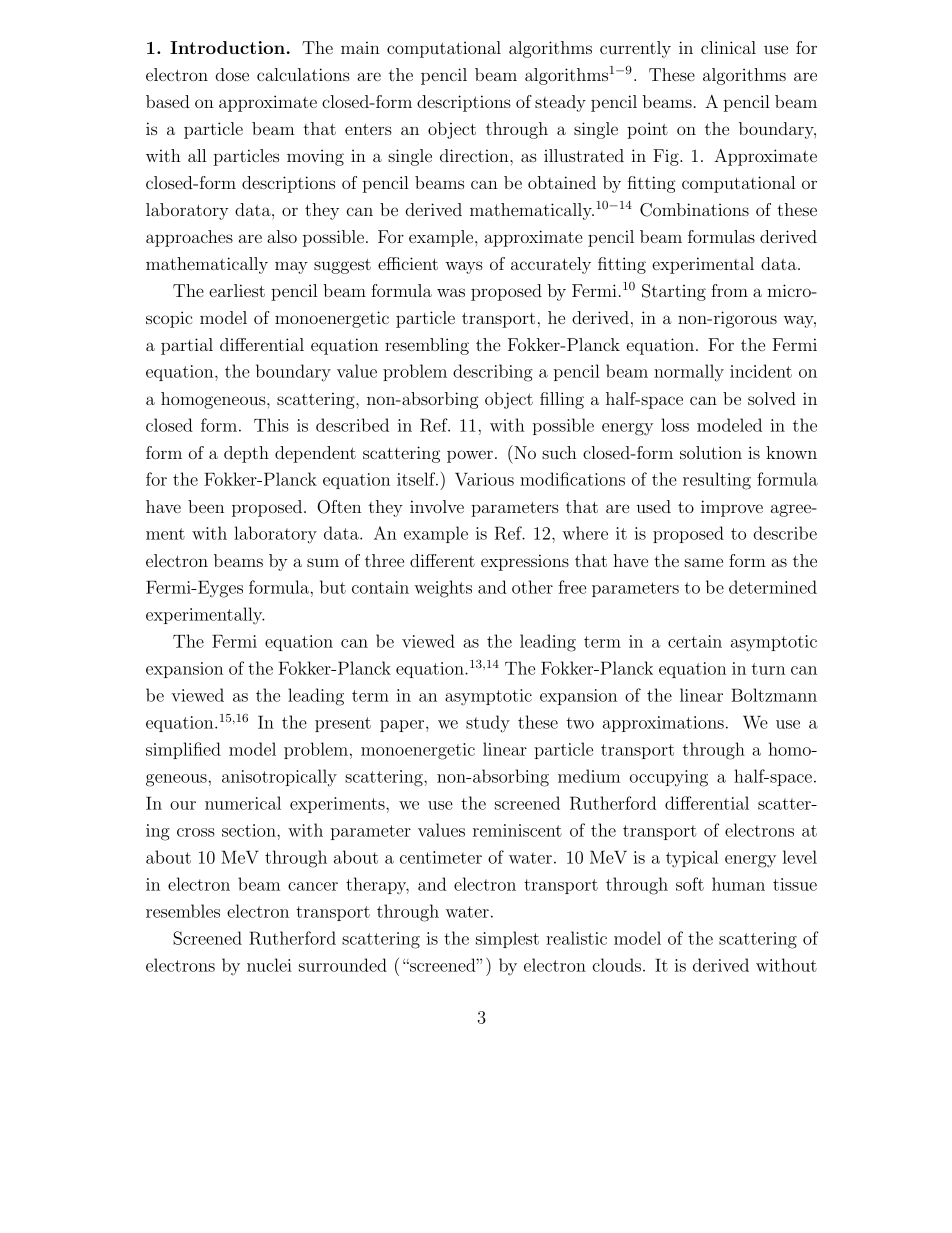  I want to click on simplest, so click(507, 939).
